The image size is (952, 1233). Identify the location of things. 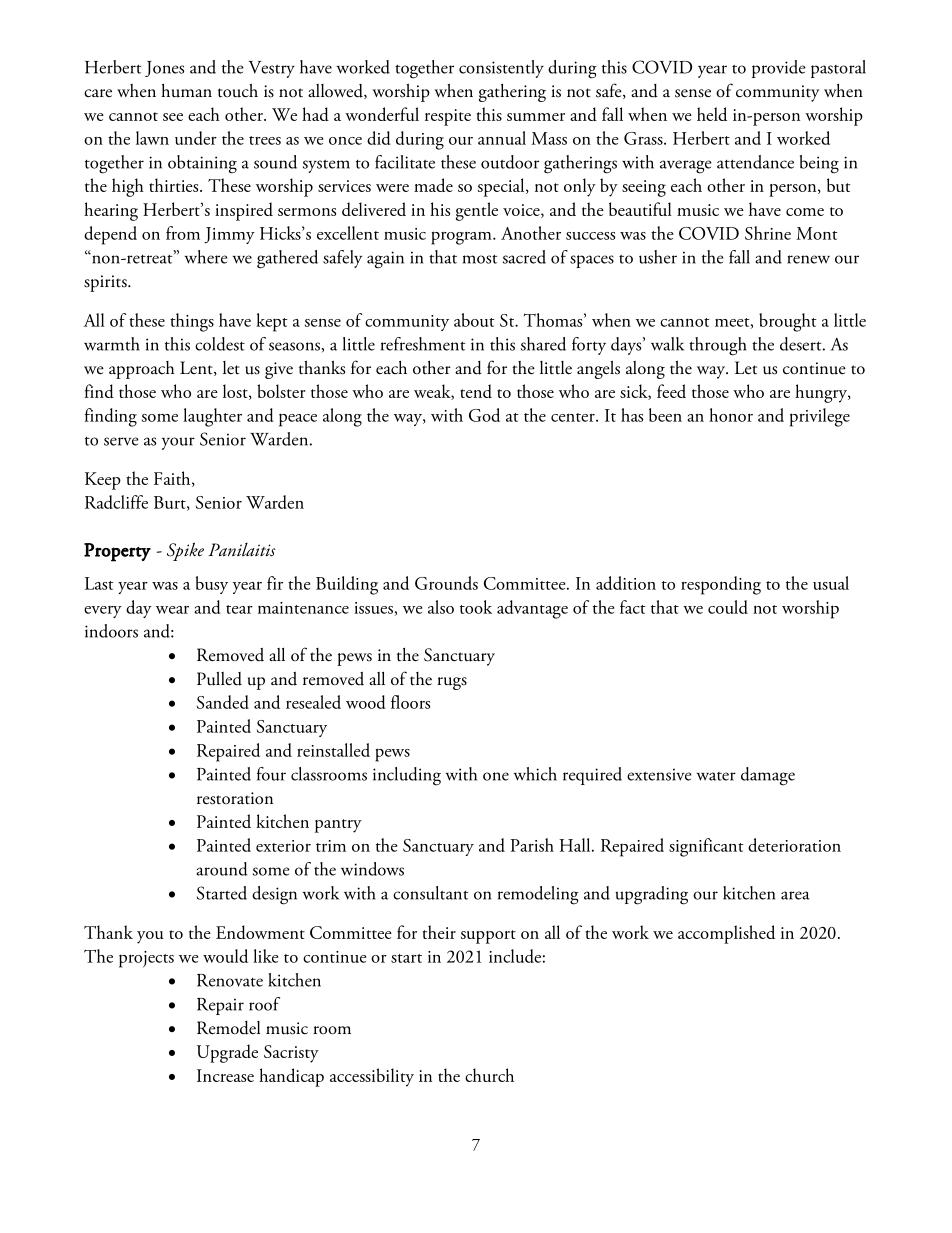
(192, 322).
